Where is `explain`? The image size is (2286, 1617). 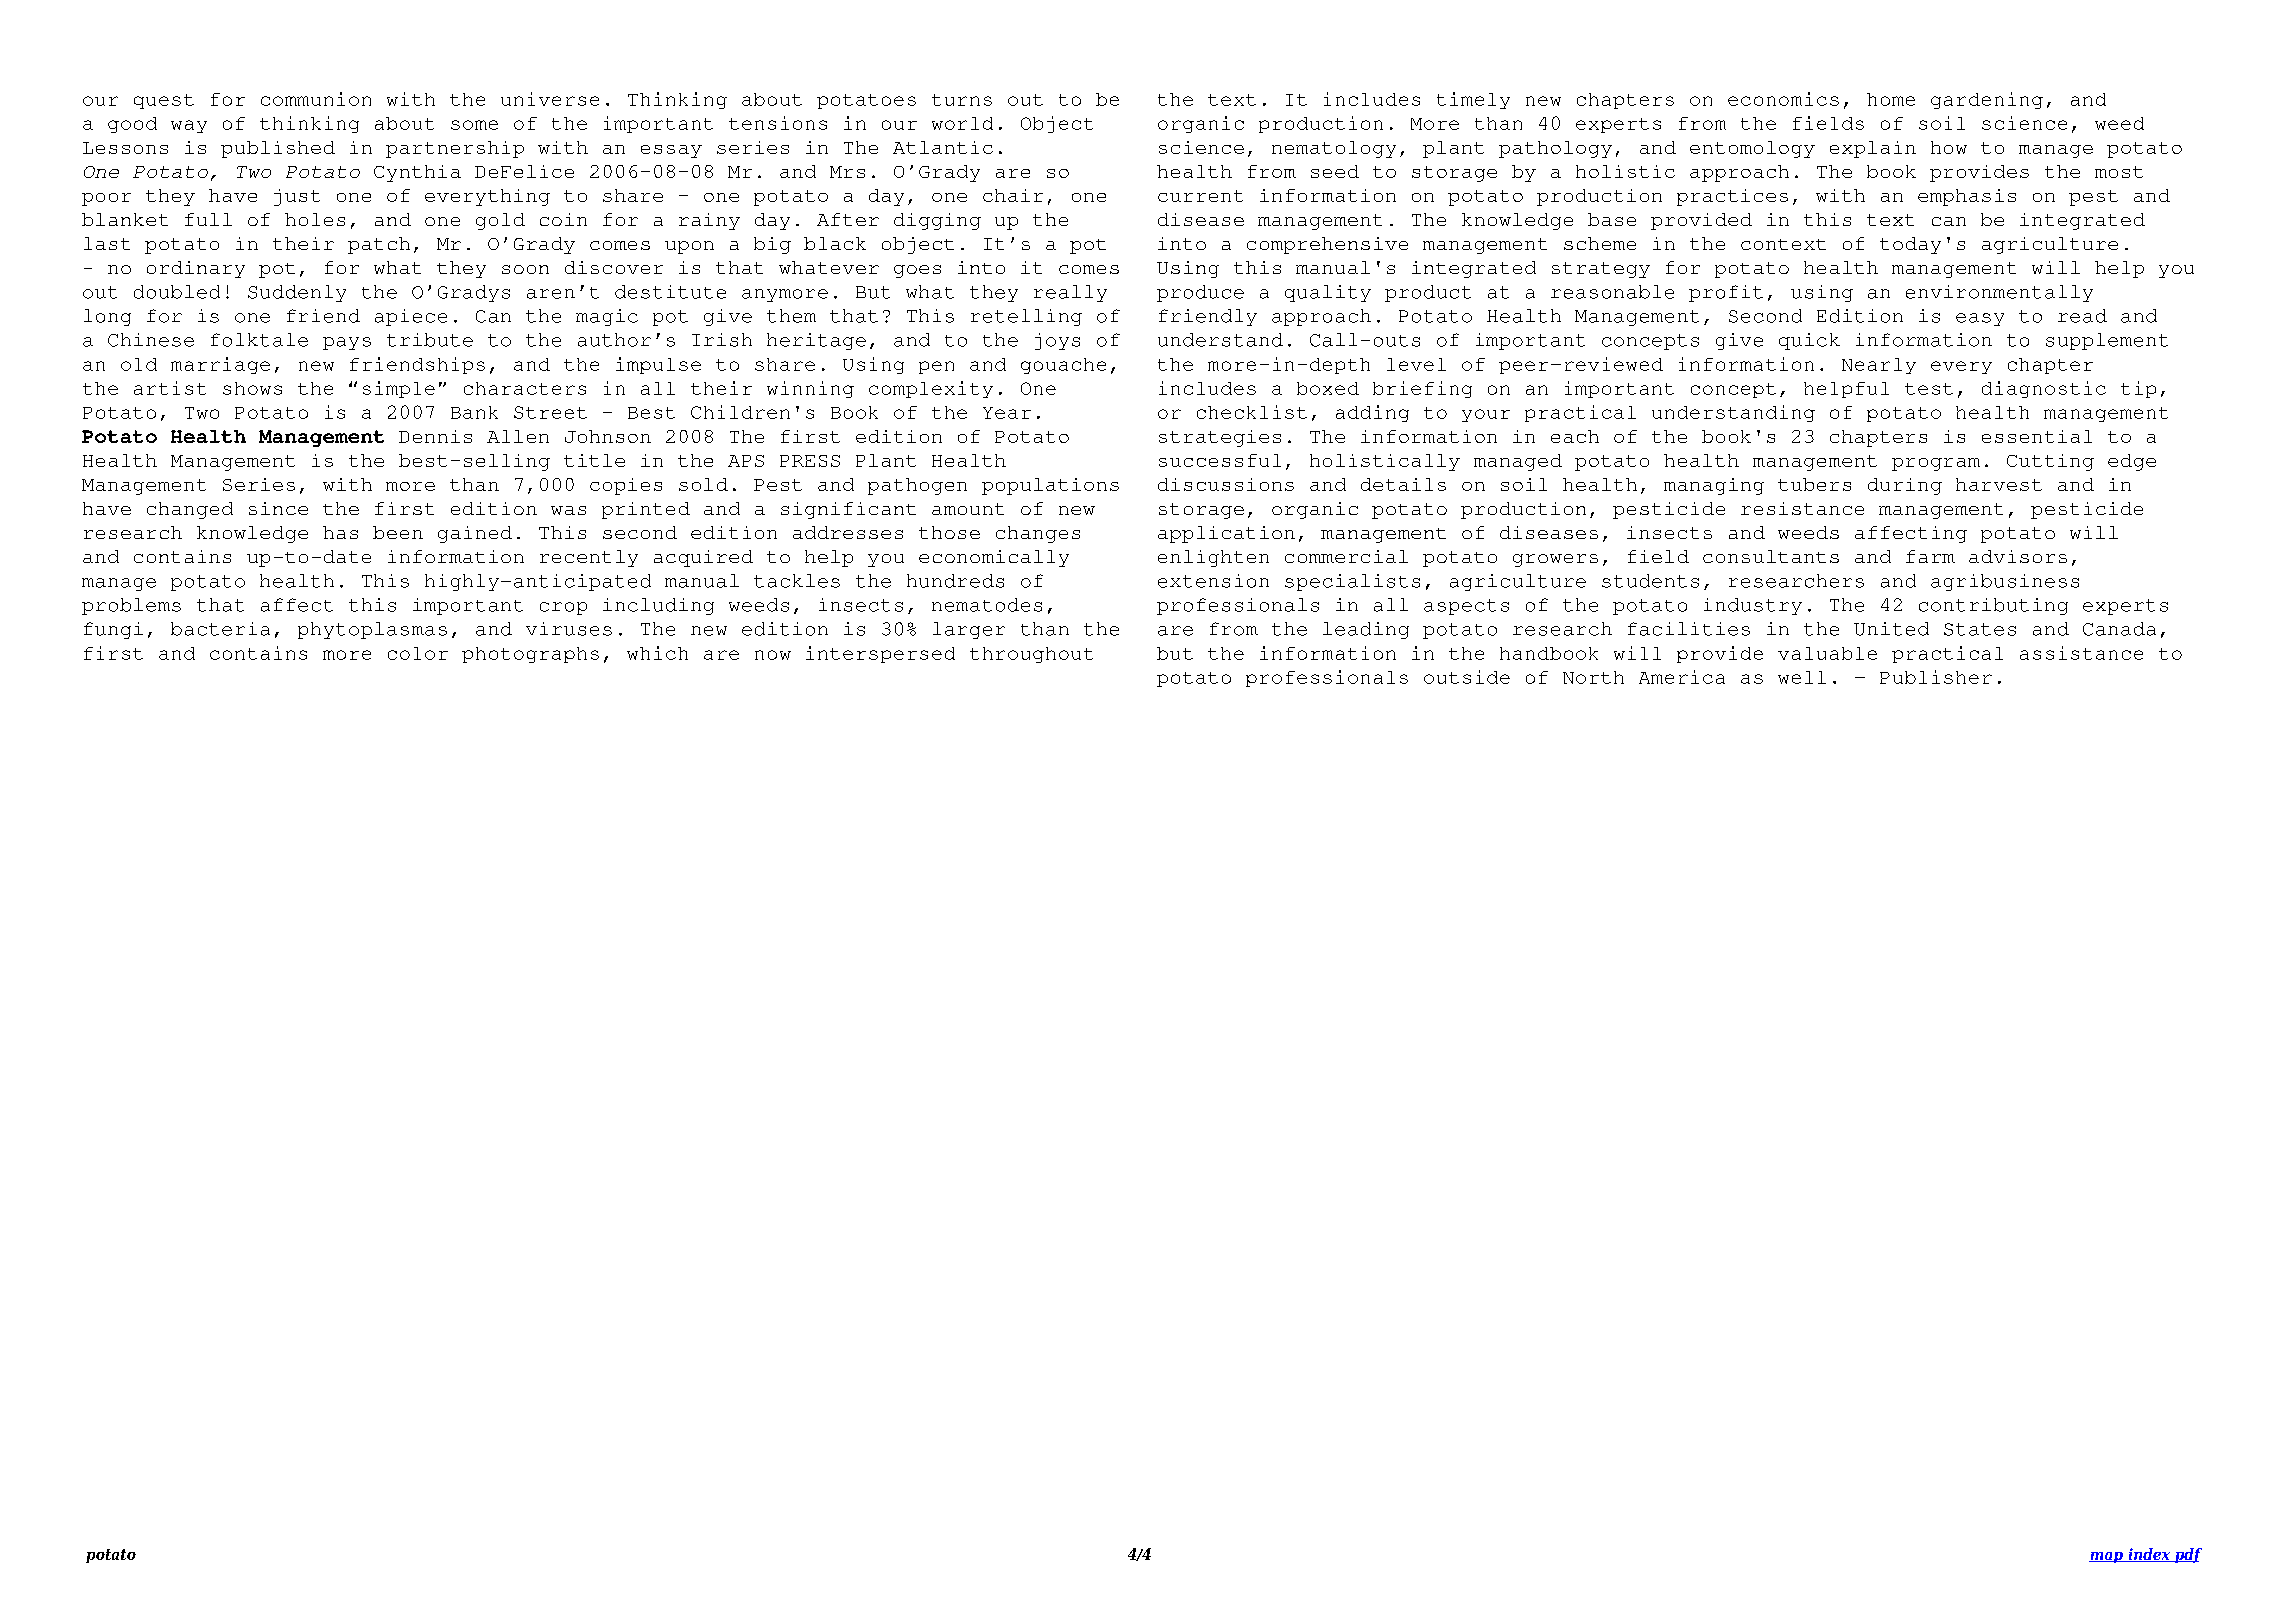 explain is located at coordinates (1873, 149).
